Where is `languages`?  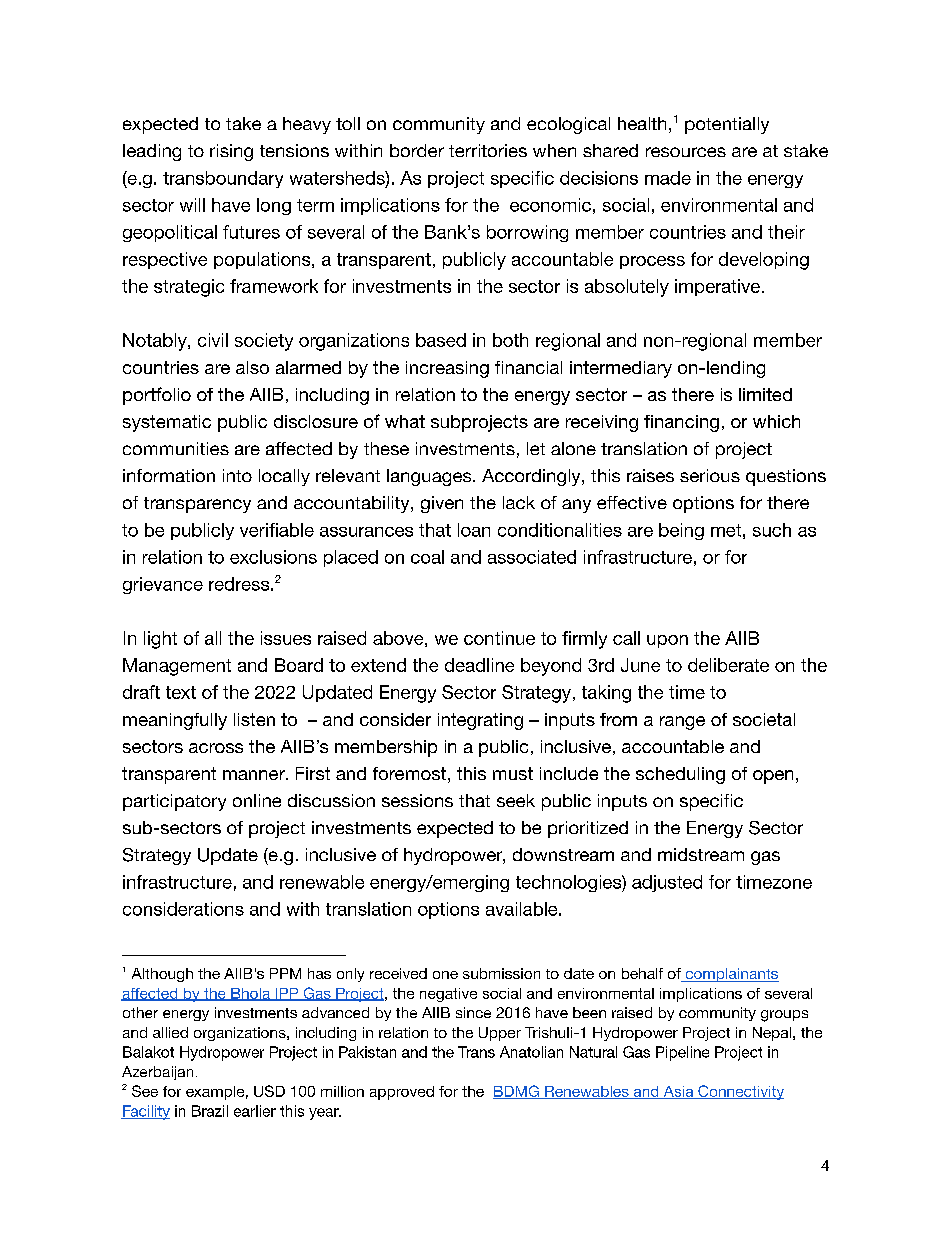 languages is located at coordinates (430, 477).
